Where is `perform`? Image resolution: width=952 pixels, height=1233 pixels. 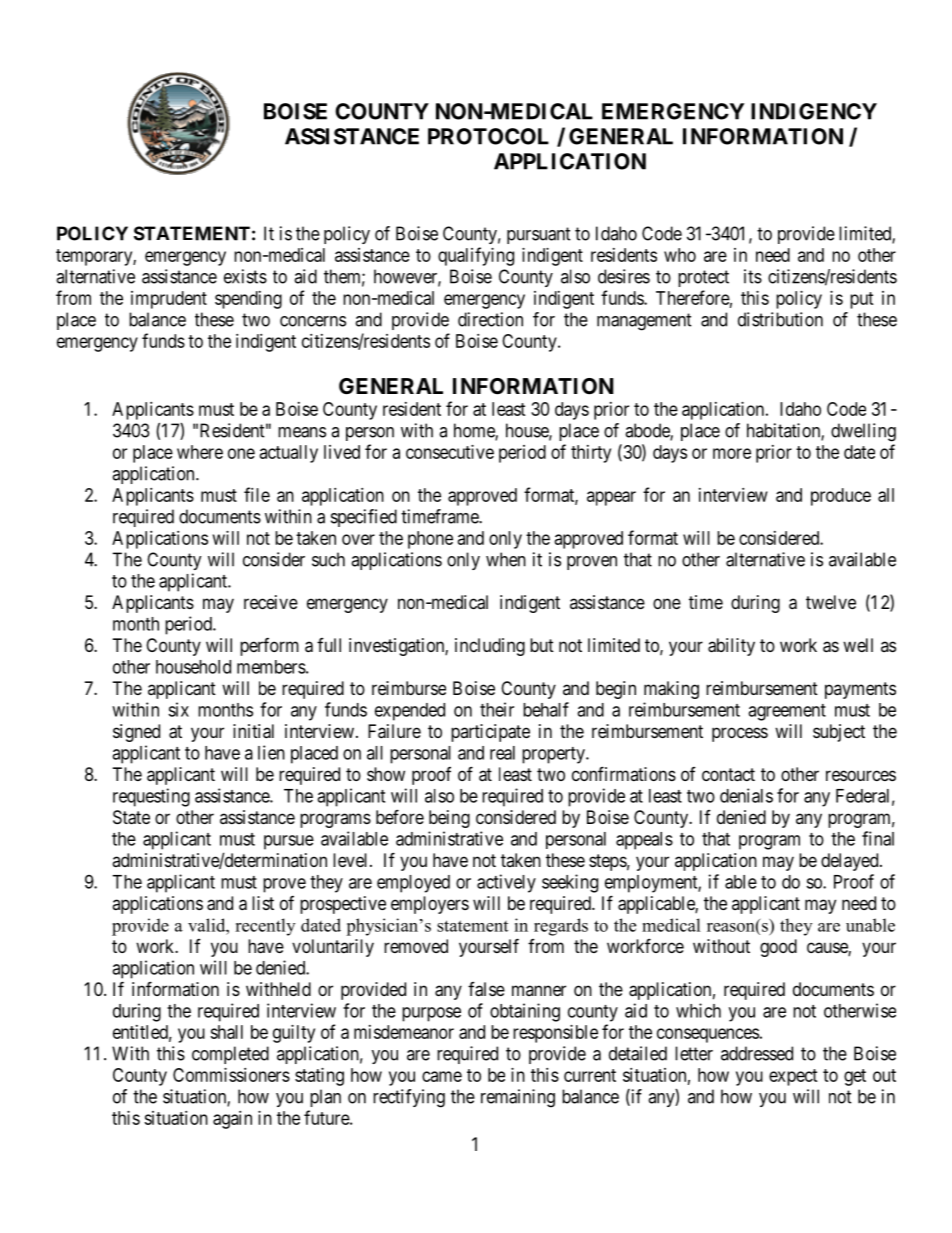
perform is located at coordinates (269, 647).
